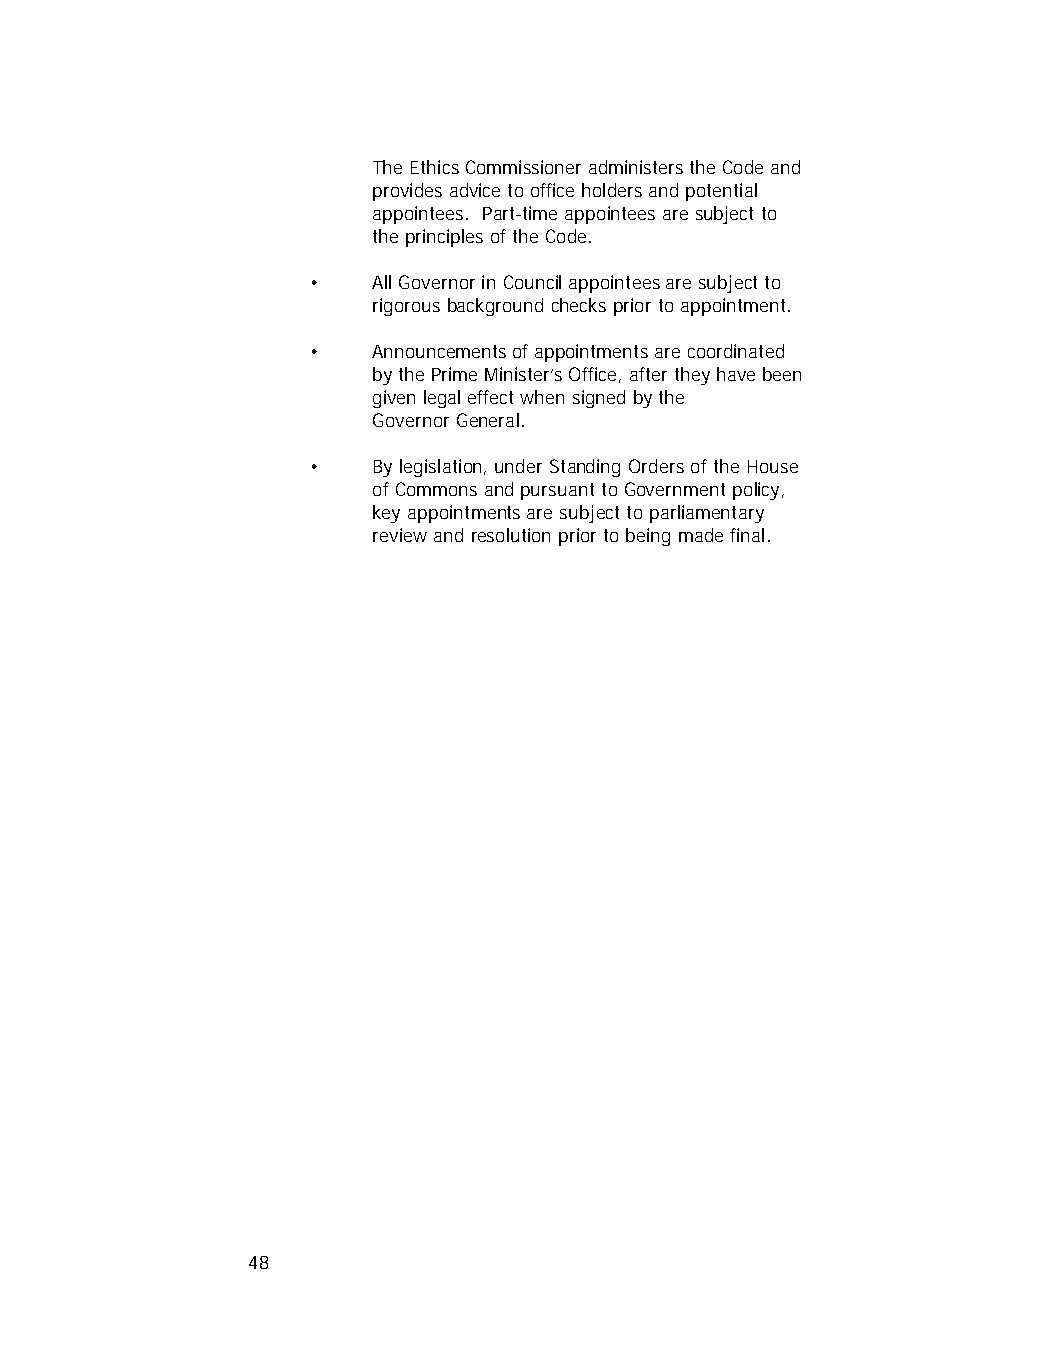 The width and height of the screenshot is (1055, 1366). Describe the element at coordinates (599, 399) in the screenshot. I see `signed` at that location.
